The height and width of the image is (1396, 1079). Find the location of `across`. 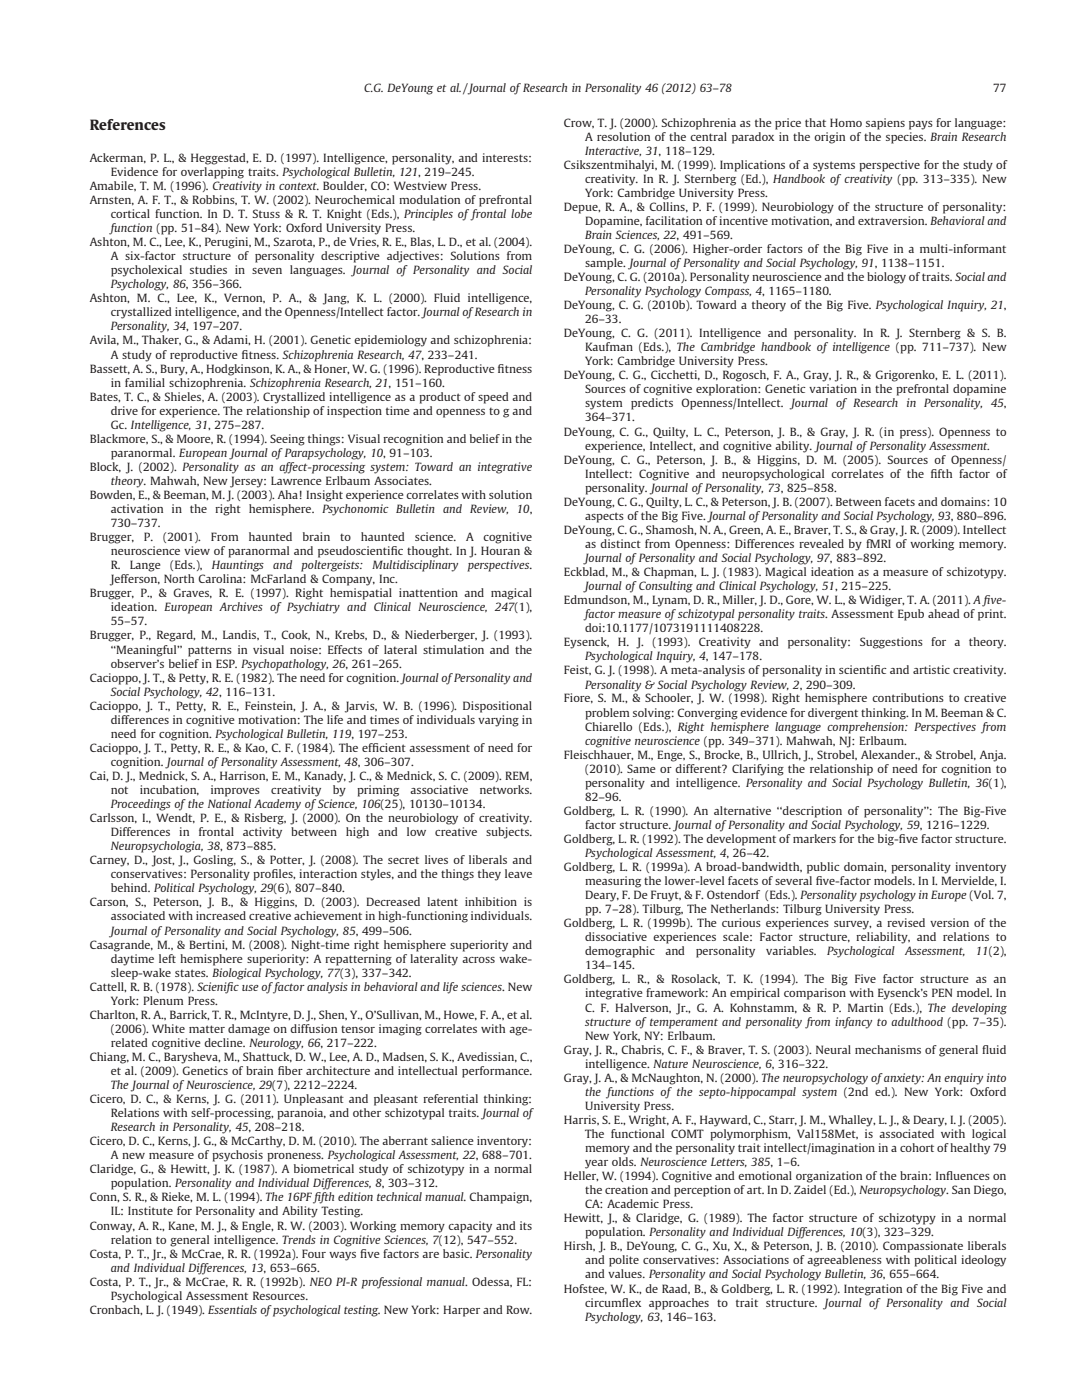

across is located at coordinates (478, 960).
